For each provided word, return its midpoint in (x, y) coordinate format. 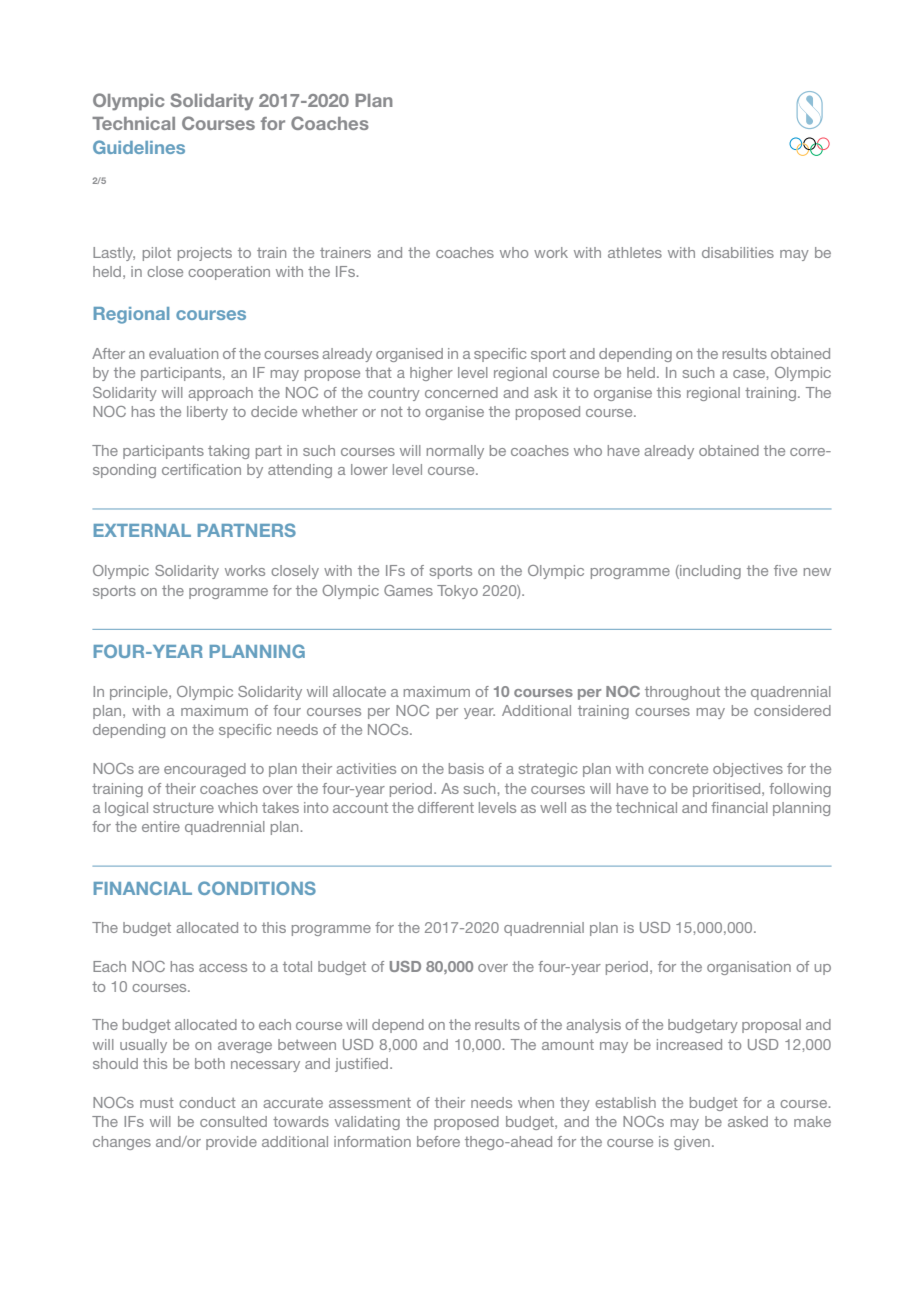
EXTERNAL (142, 530)
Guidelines (139, 147)
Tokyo (457, 592)
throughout (682, 693)
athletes (635, 252)
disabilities (738, 252)
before (438, 1141)
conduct (207, 1102)
